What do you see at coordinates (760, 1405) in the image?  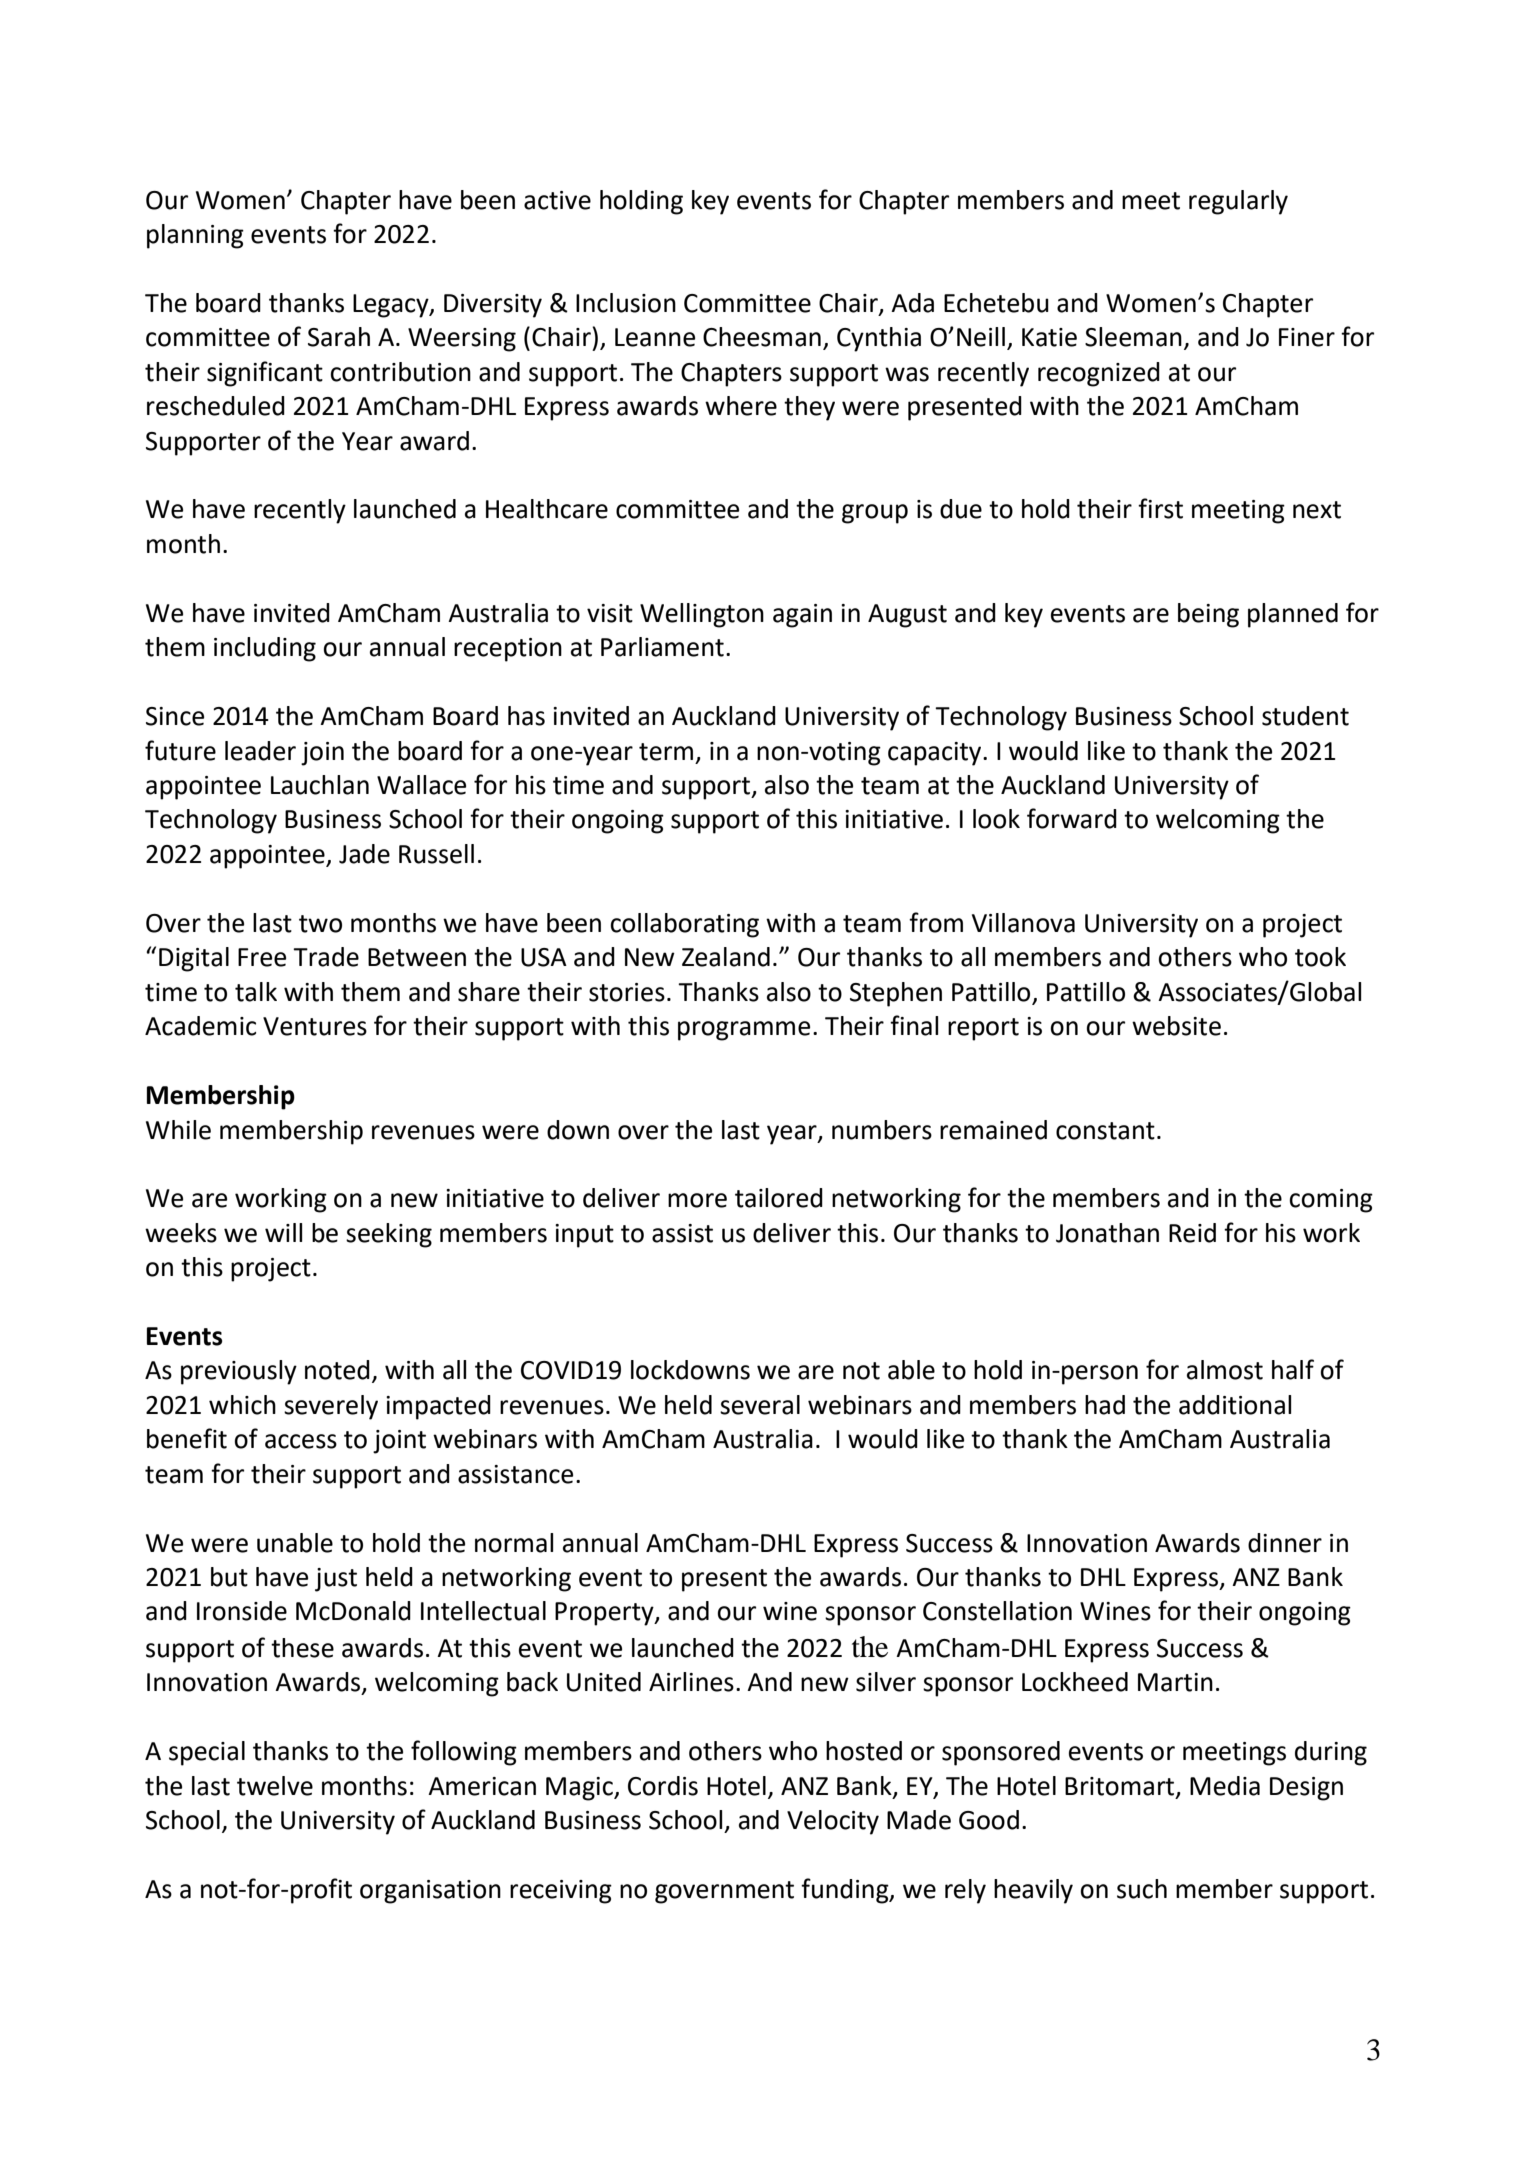 I see `several` at bounding box center [760, 1405].
